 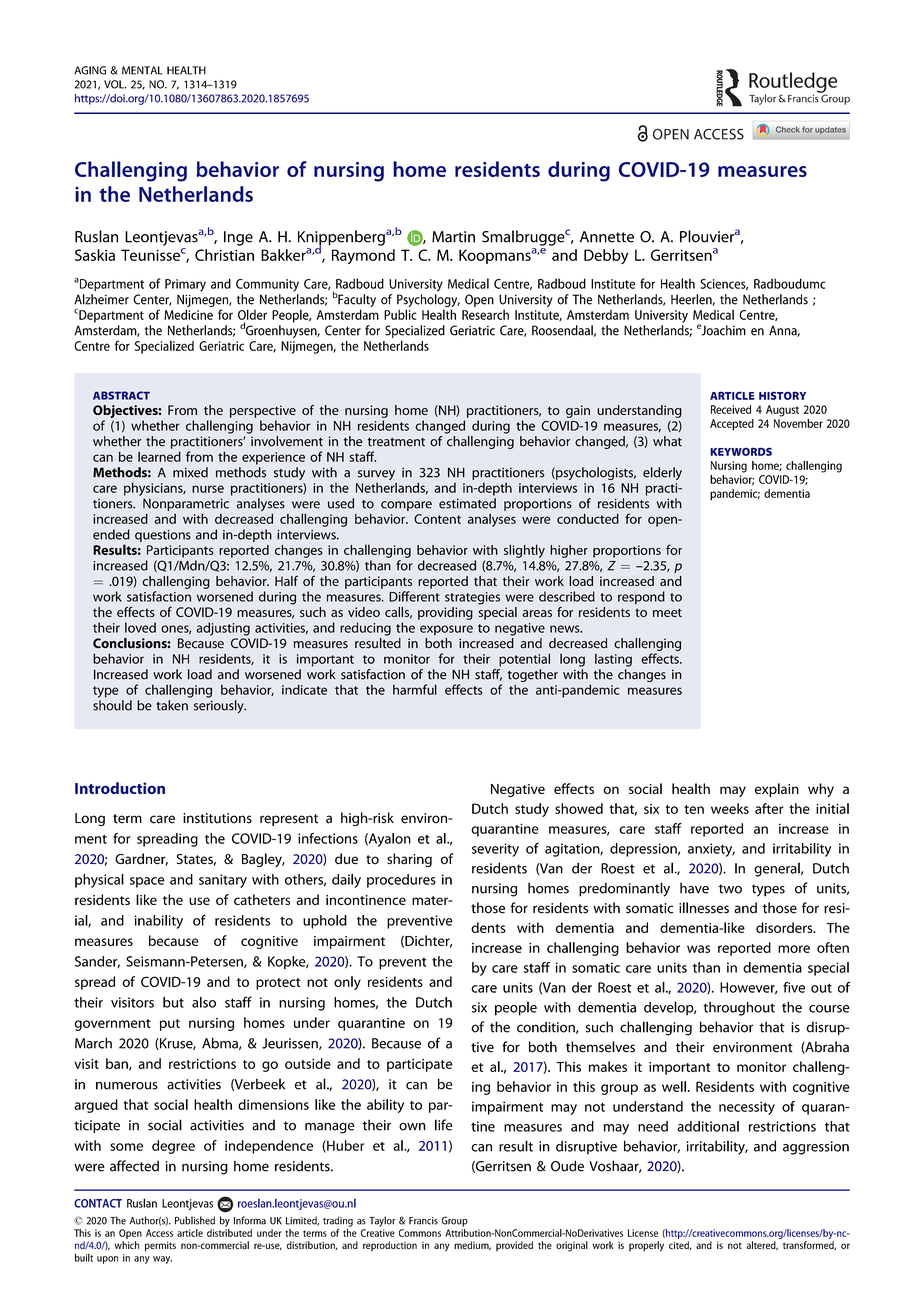 I want to click on Introduction, so click(x=120, y=788).
